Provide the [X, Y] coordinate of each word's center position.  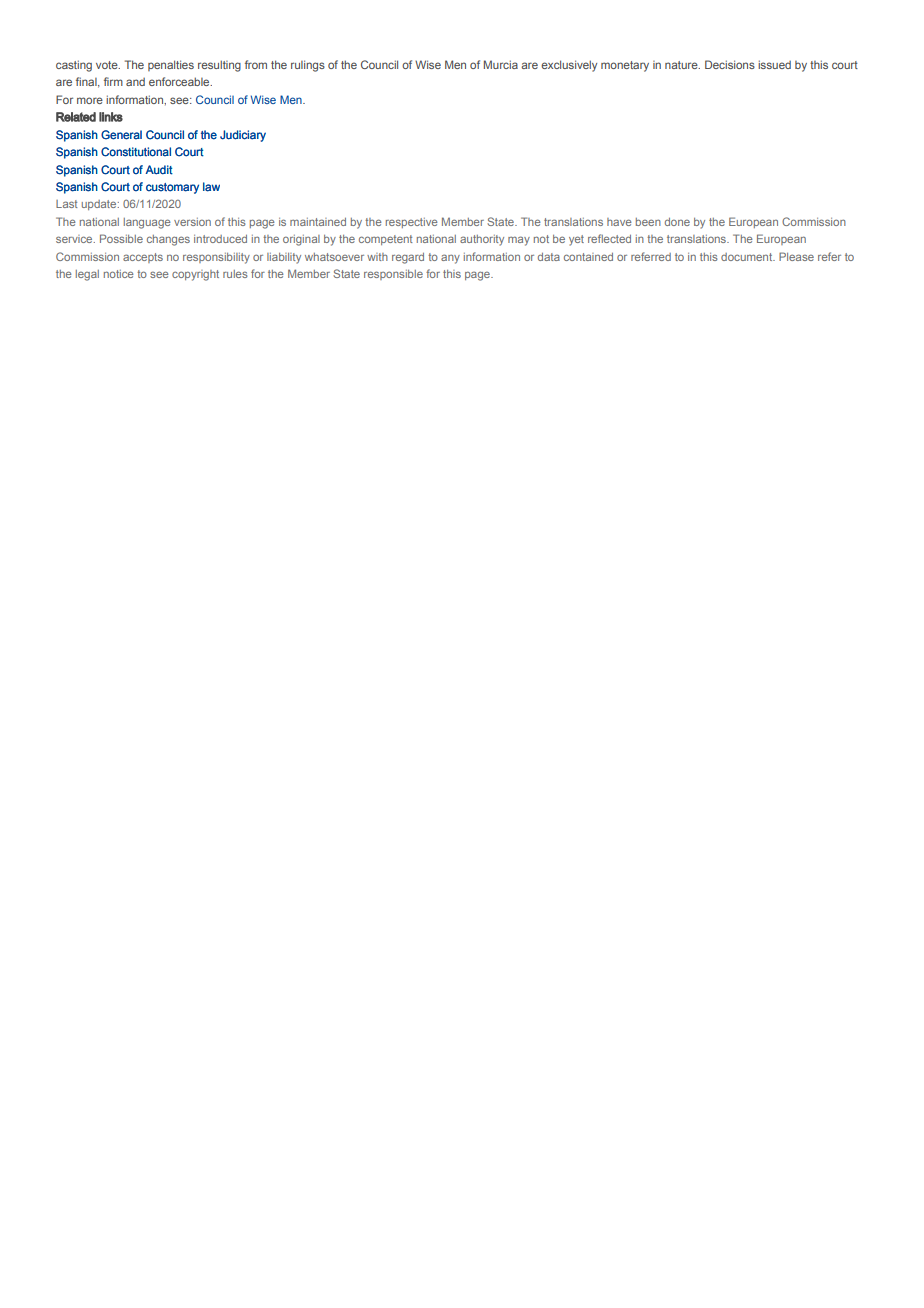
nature [682, 65]
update [100, 205]
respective [412, 223]
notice [119, 274]
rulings [308, 66]
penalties [171, 65]
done [677, 222]
